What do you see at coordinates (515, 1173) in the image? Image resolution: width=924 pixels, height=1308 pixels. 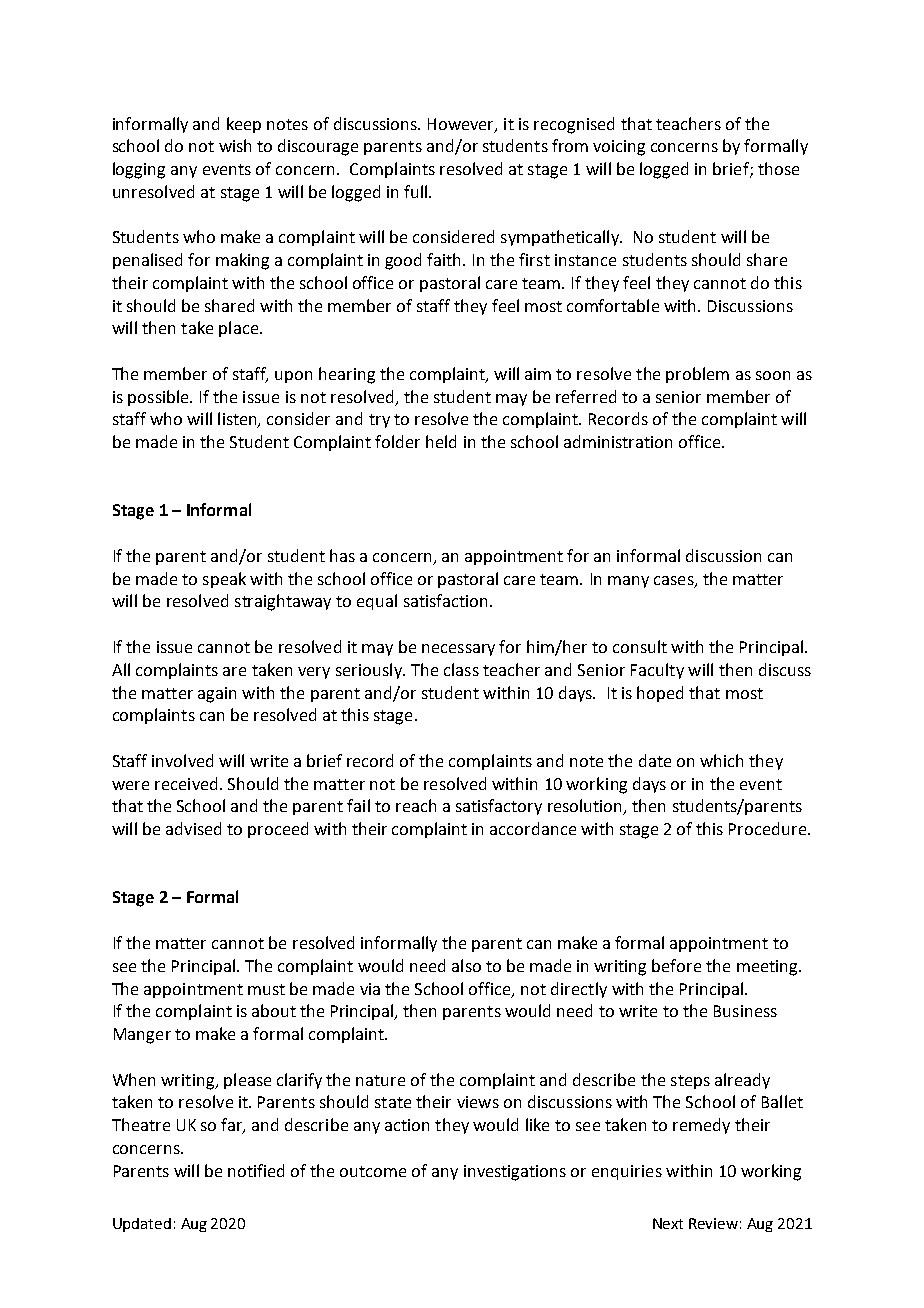 I see `investigations` at bounding box center [515, 1173].
